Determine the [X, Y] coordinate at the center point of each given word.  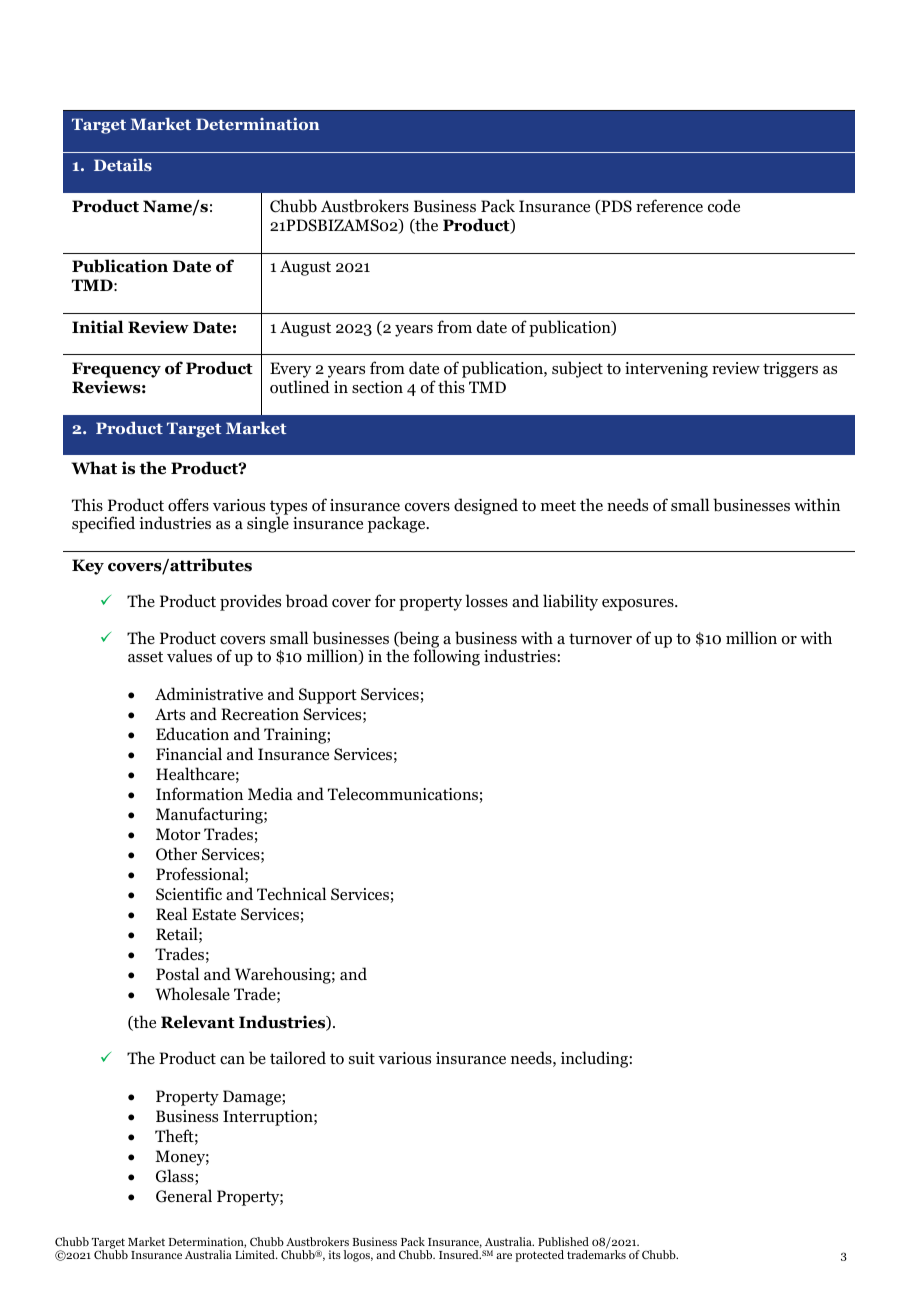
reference [669, 205]
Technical [291, 893]
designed [486, 506]
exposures [639, 605]
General [184, 1196]
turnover [600, 639]
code [724, 206]
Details [123, 164]
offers [188, 505]
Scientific [189, 893]
